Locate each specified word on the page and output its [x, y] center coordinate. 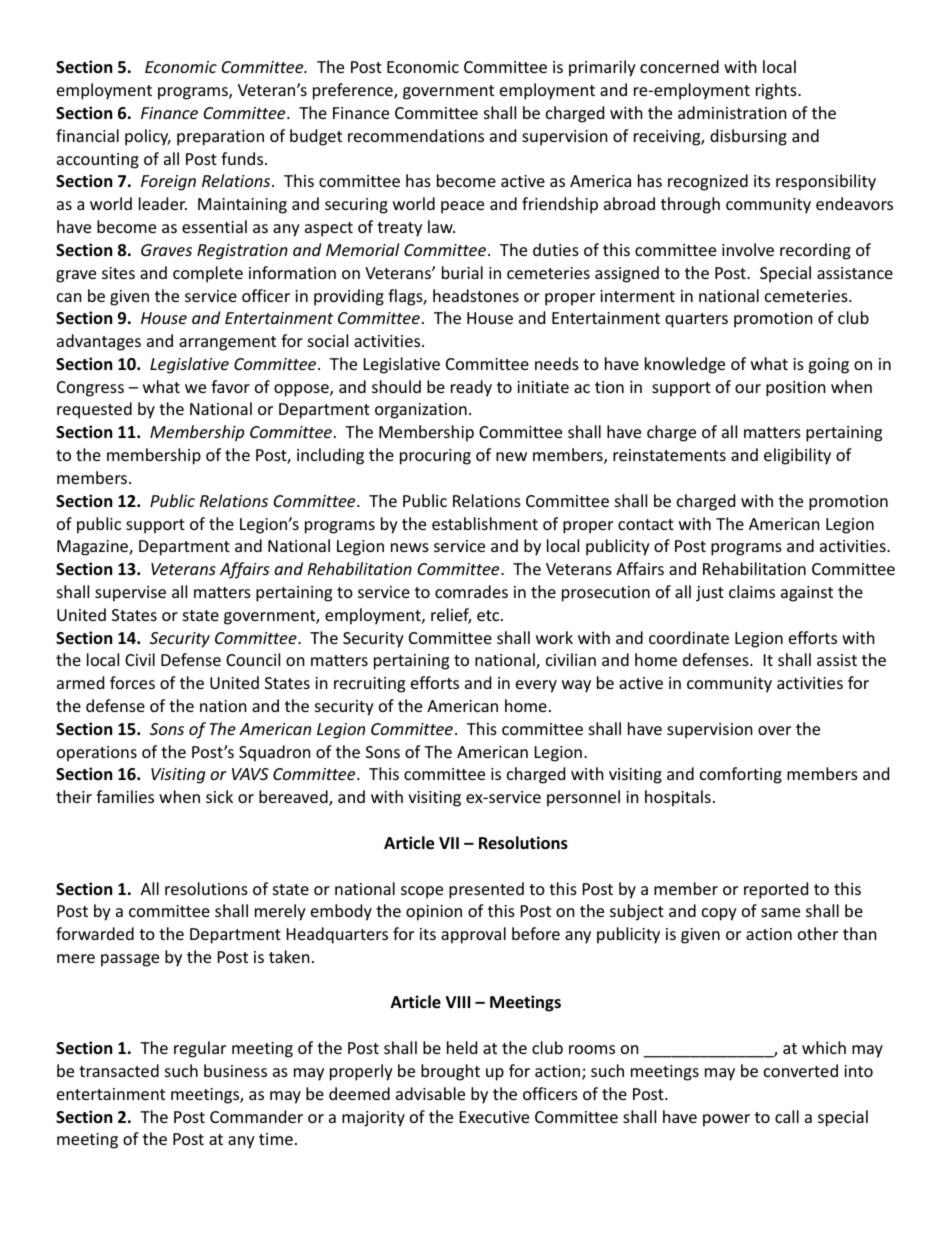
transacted [119, 1070]
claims [752, 591]
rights [777, 91]
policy [148, 137]
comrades [471, 591]
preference [354, 91]
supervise [130, 594]
